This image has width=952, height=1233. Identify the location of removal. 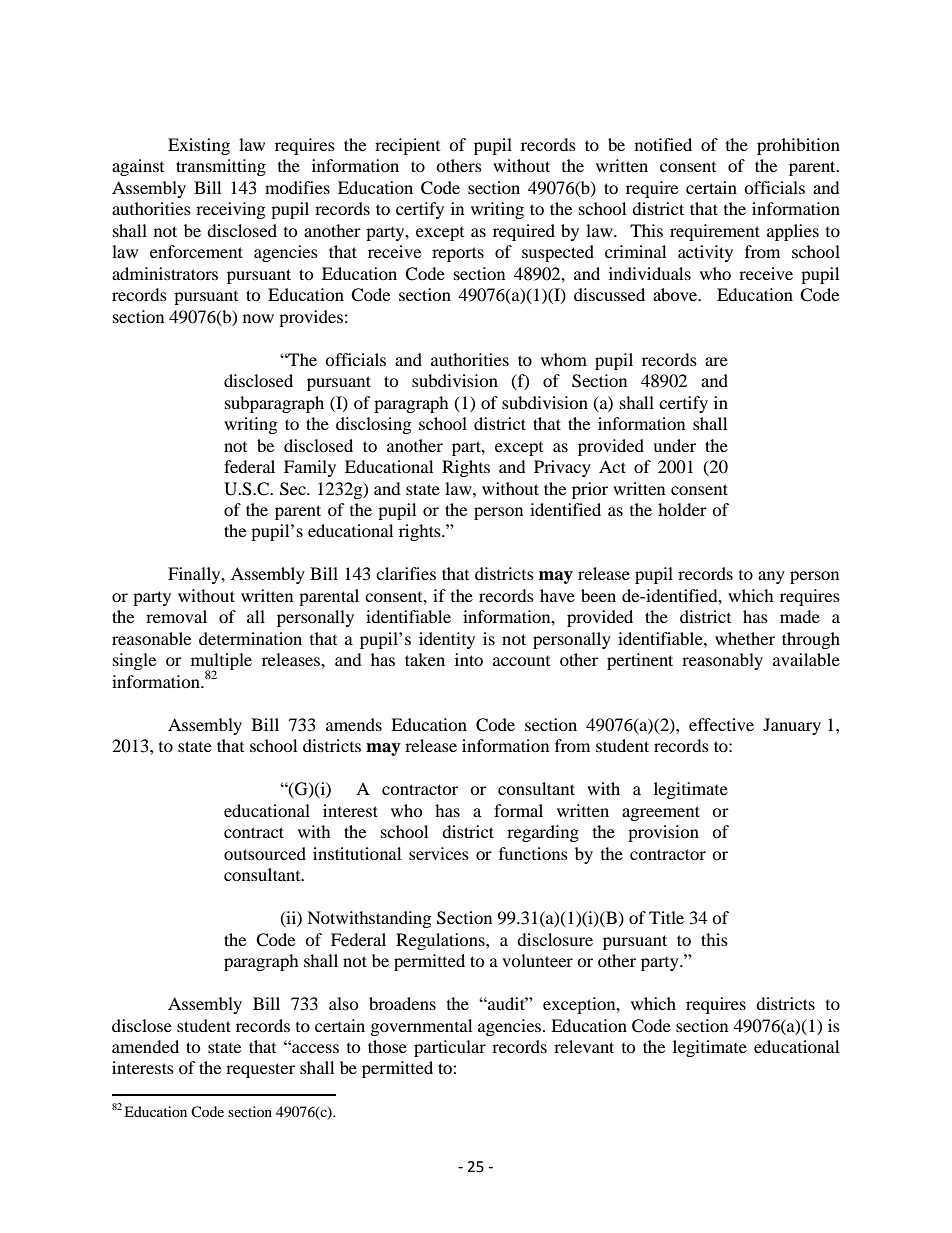
(176, 616).
